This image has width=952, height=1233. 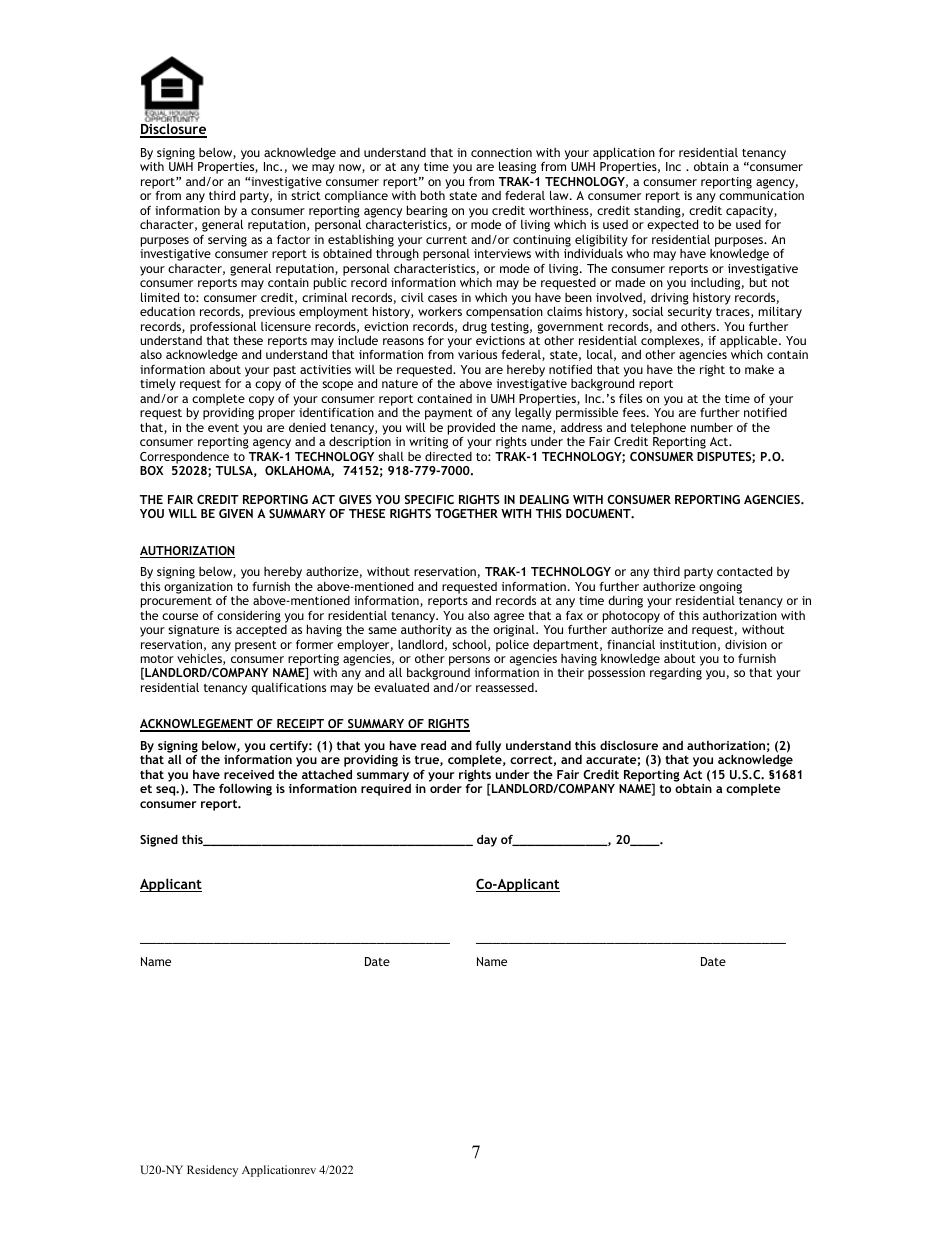 What do you see at coordinates (212, 1171) in the image?
I see `Residency` at bounding box center [212, 1171].
